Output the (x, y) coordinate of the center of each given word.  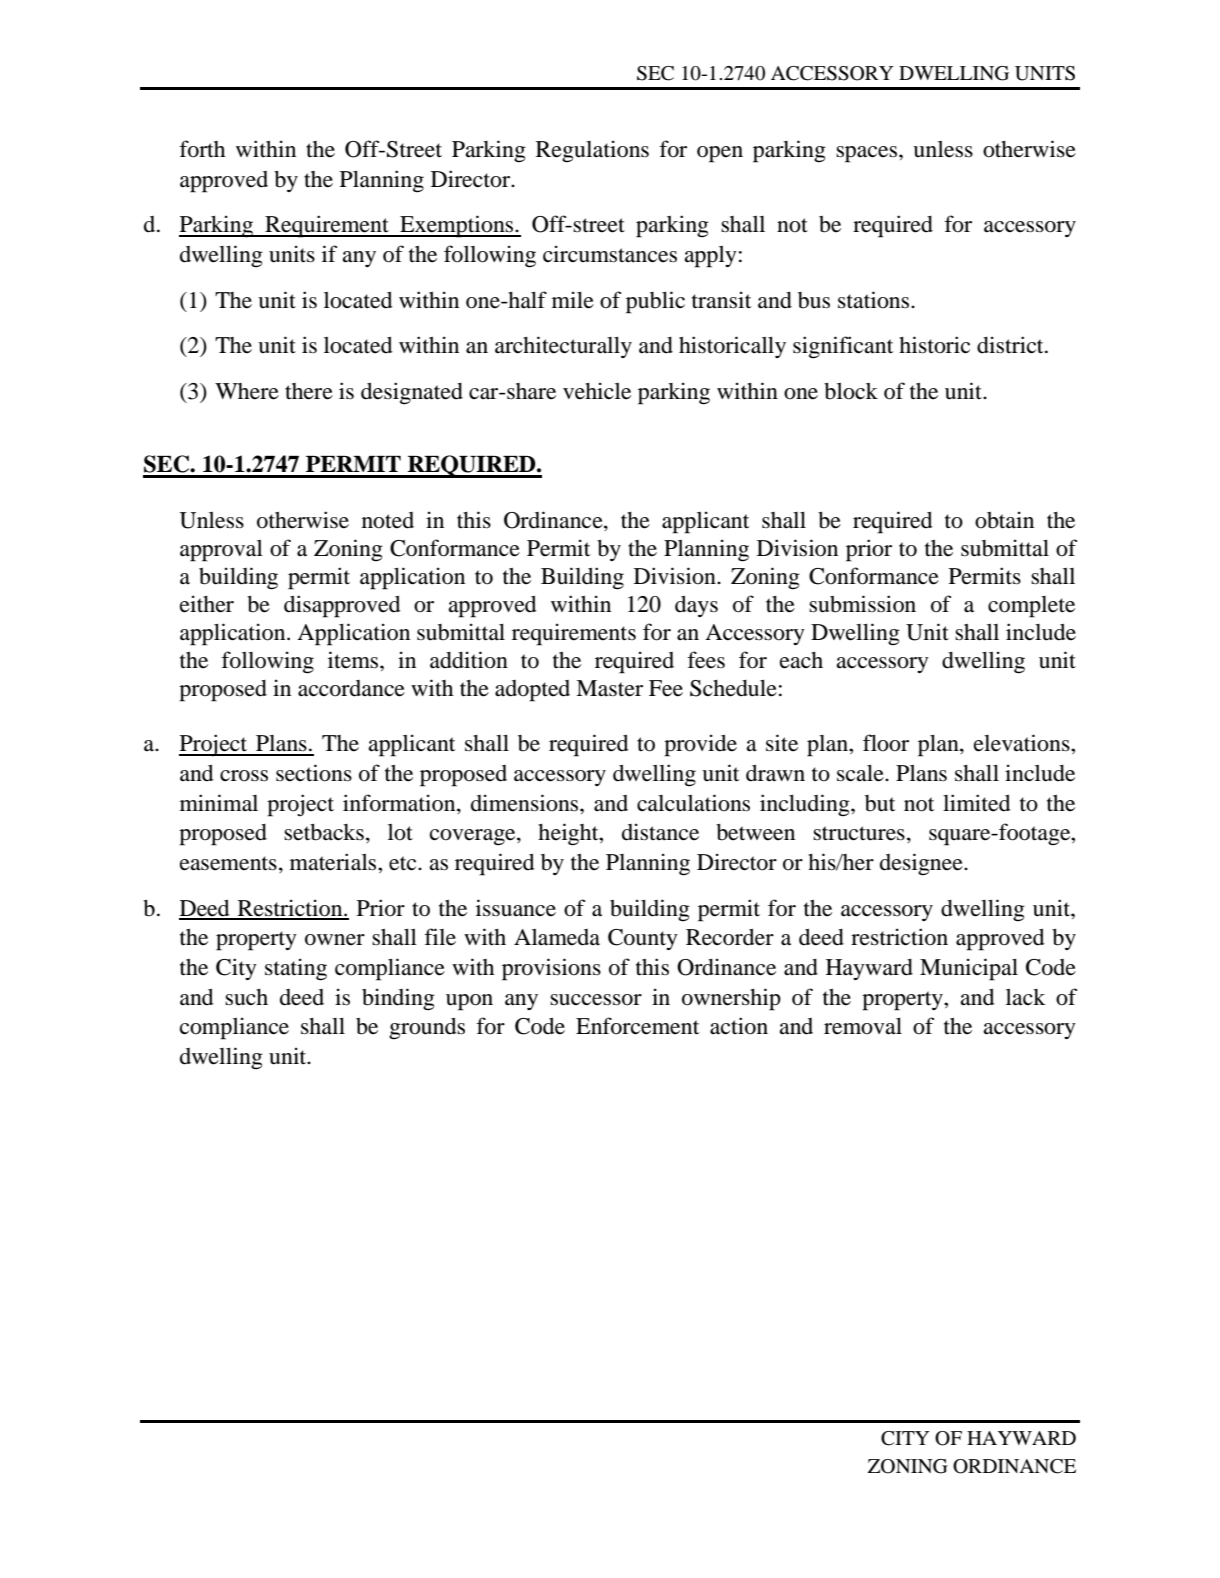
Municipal (969, 969)
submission (862, 604)
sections (314, 773)
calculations (693, 803)
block (851, 391)
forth (202, 149)
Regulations (592, 151)
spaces (868, 154)
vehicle (597, 391)
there (309, 391)
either (207, 604)
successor (596, 1000)
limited (976, 803)
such (246, 997)
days (696, 606)
